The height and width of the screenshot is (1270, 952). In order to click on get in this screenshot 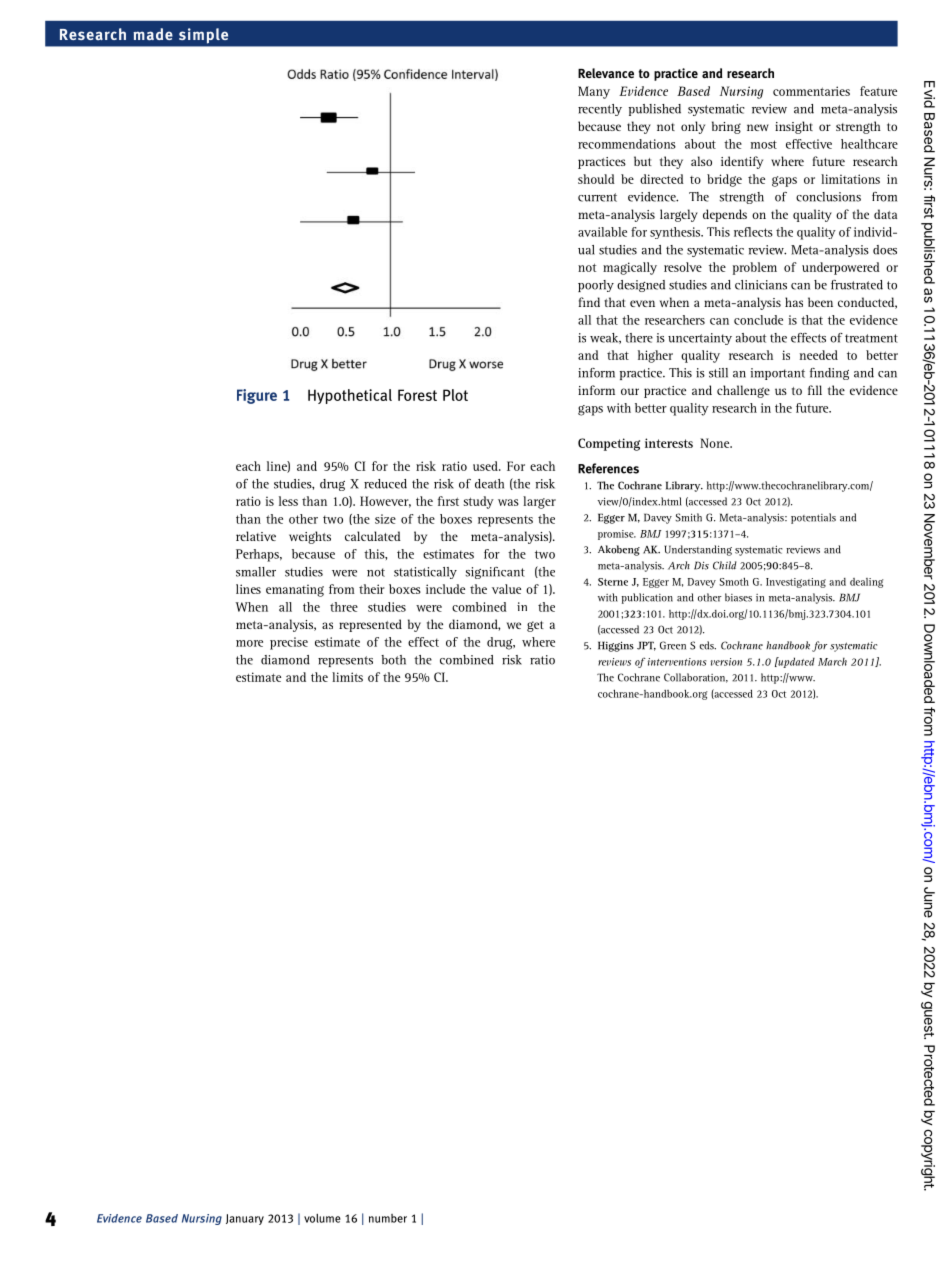, I will do `click(535, 626)`.
